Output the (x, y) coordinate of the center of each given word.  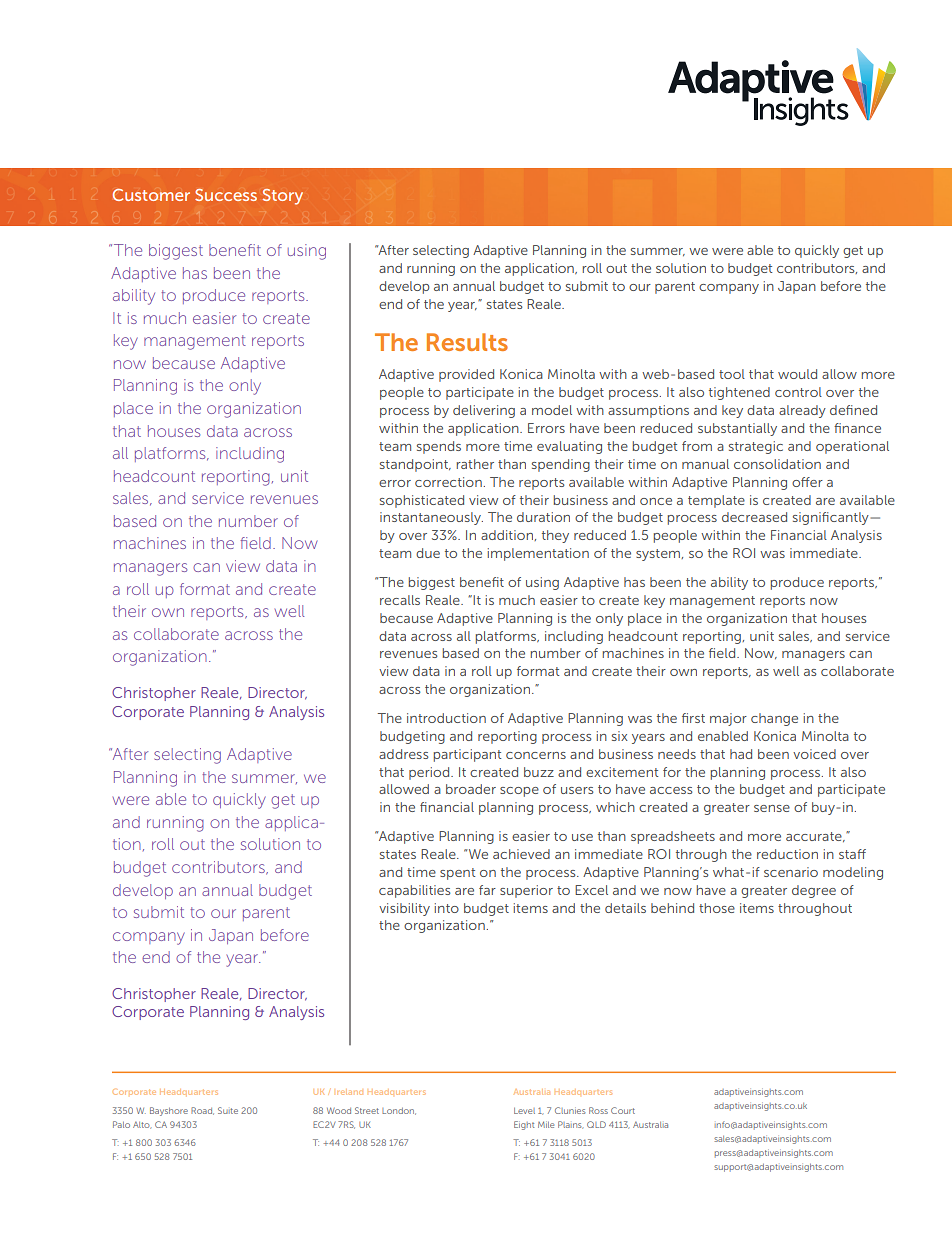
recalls (400, 600)
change (774, 719)
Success (226, 195)
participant (467, 755)
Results (467, 342)
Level (524, 1111)
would (797, 374)
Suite (228, 1110)
